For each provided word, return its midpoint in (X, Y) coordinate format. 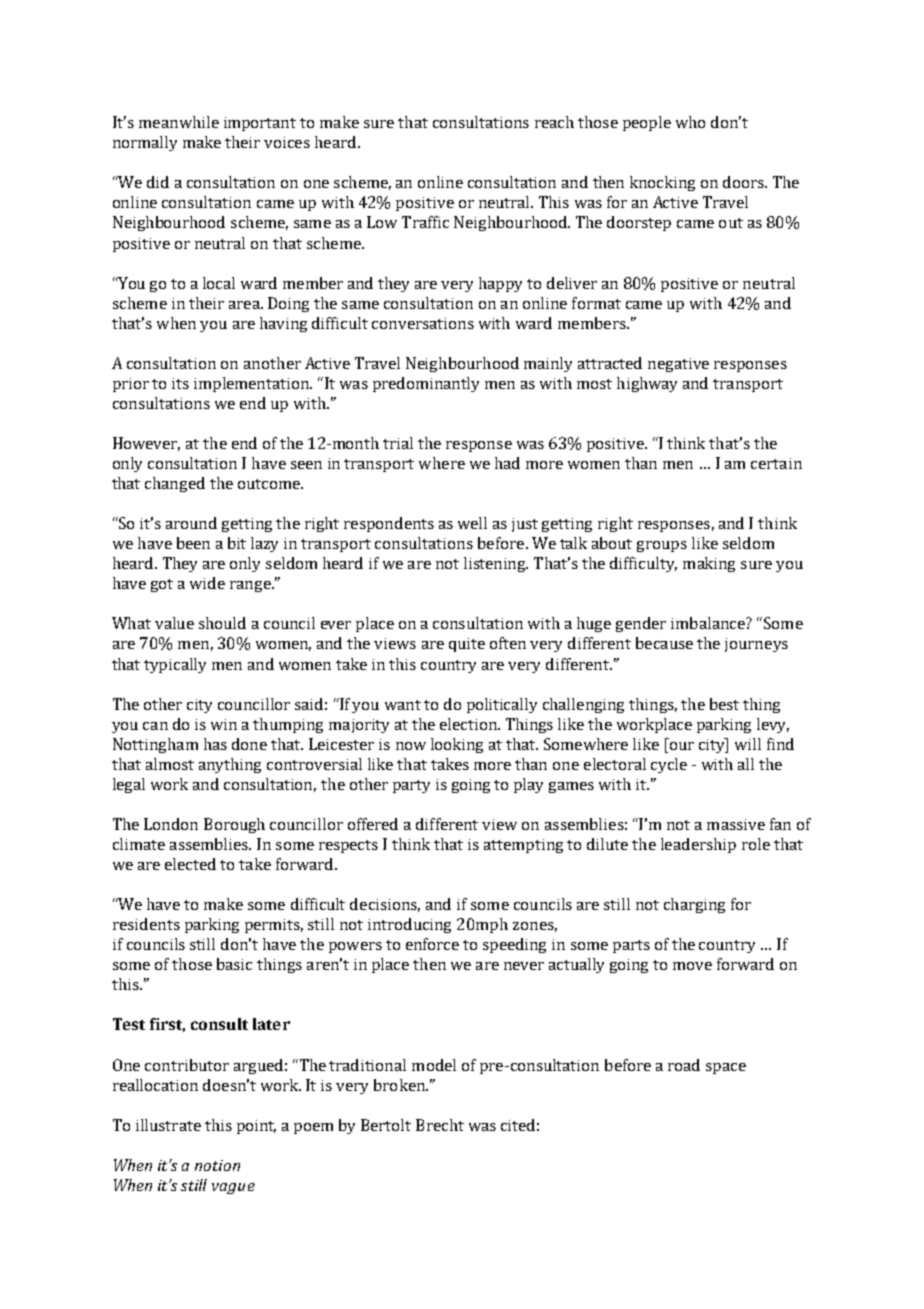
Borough (234, 825)
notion (217, 1165)
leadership (698, 845)
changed (175, 484)
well (472, 523)
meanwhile (179, 122)
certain (776, 463)
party (411, 786)
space (726, 1068)
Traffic (425, 222)
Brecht (440, 1125)
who (690, 122)
